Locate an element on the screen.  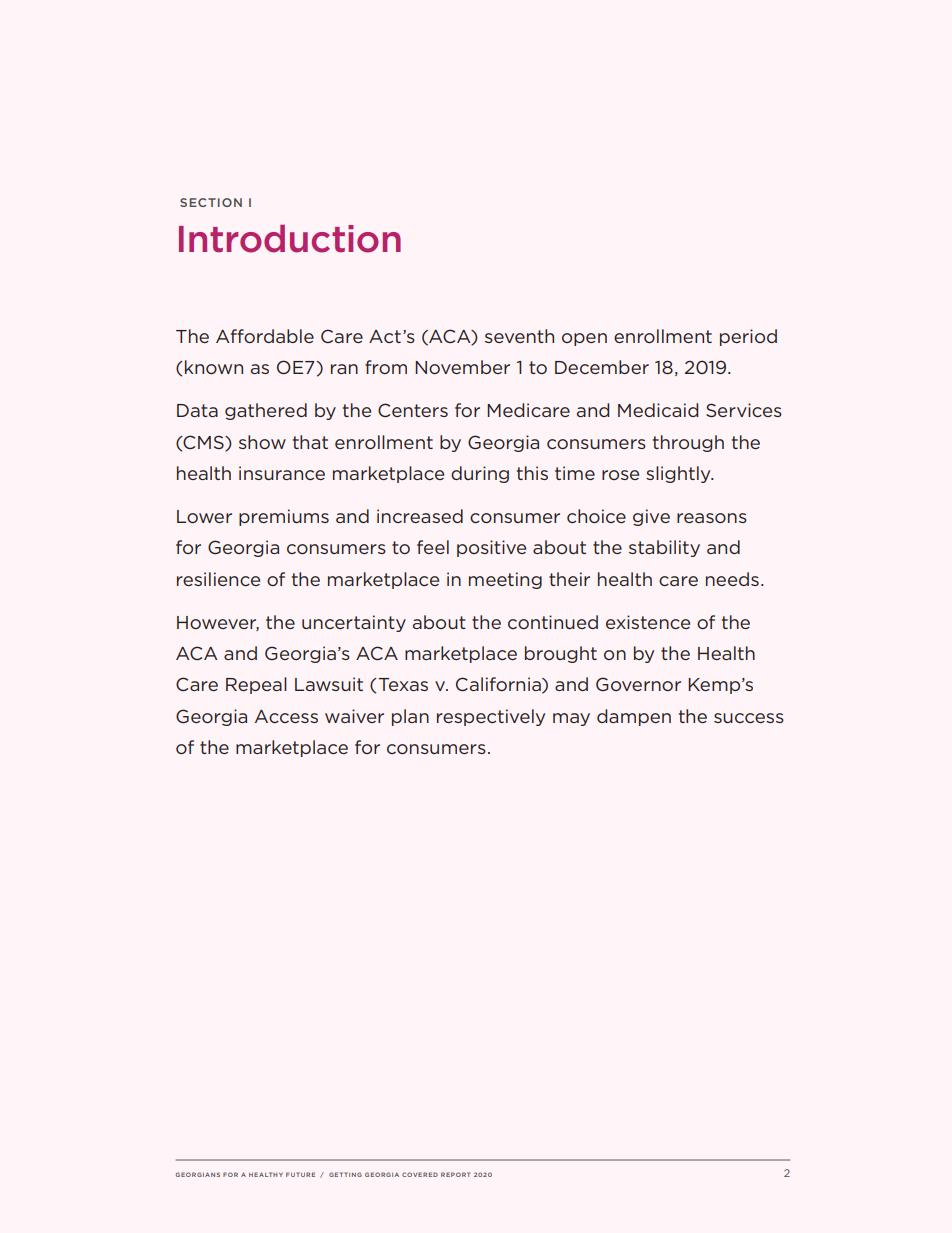
Centers is located at coordinates (413, 410).
